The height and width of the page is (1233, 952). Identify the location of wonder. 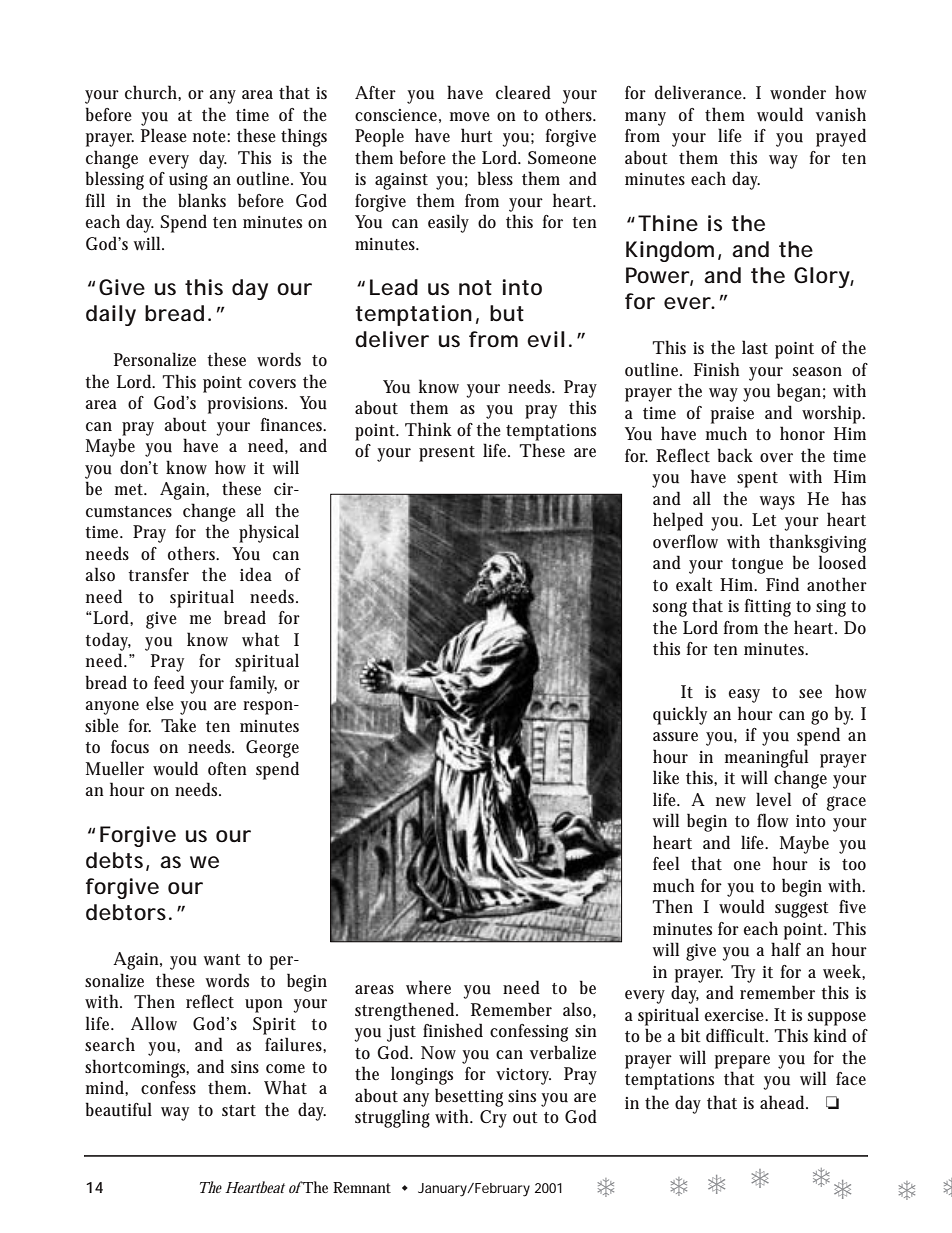
(798, 92).
